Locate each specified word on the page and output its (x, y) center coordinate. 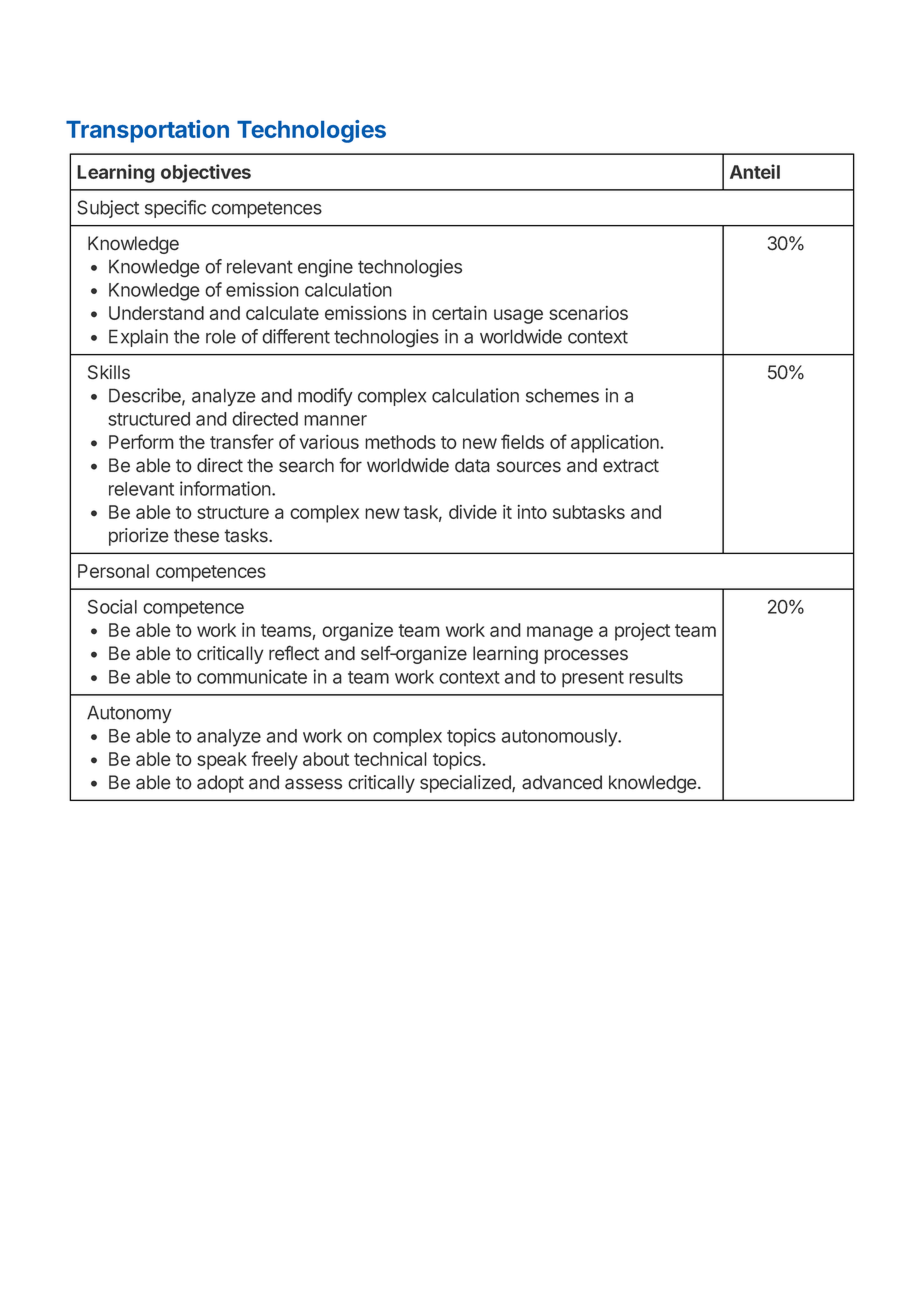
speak (222, 761)
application (616, 444)
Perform (141, 441)
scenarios (588, 313)
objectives (206, 173)
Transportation (147, 131)
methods (400, 442)
